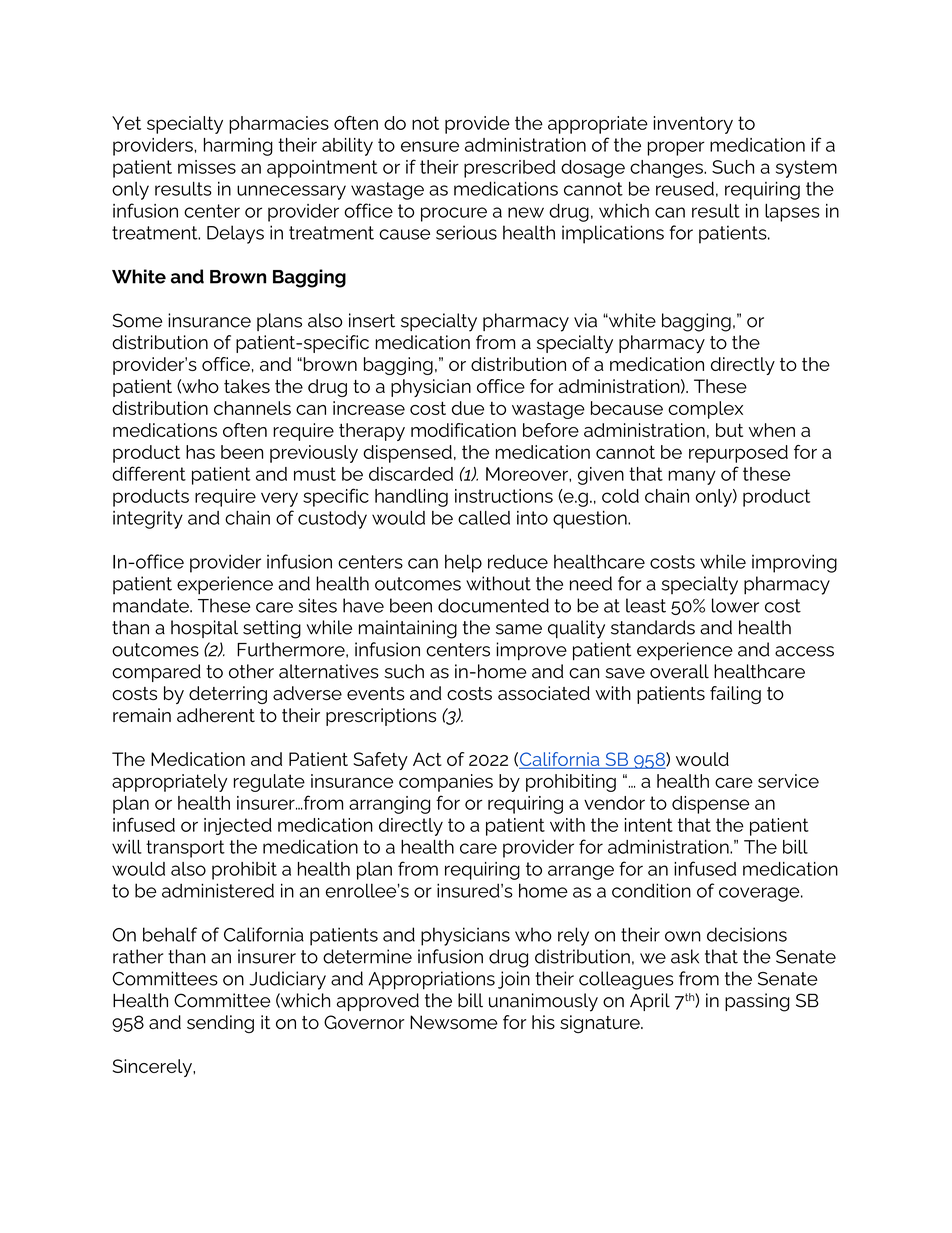  Describe the element at coordinates (427, 759) in the screenshot. I see `Act` at that location.
